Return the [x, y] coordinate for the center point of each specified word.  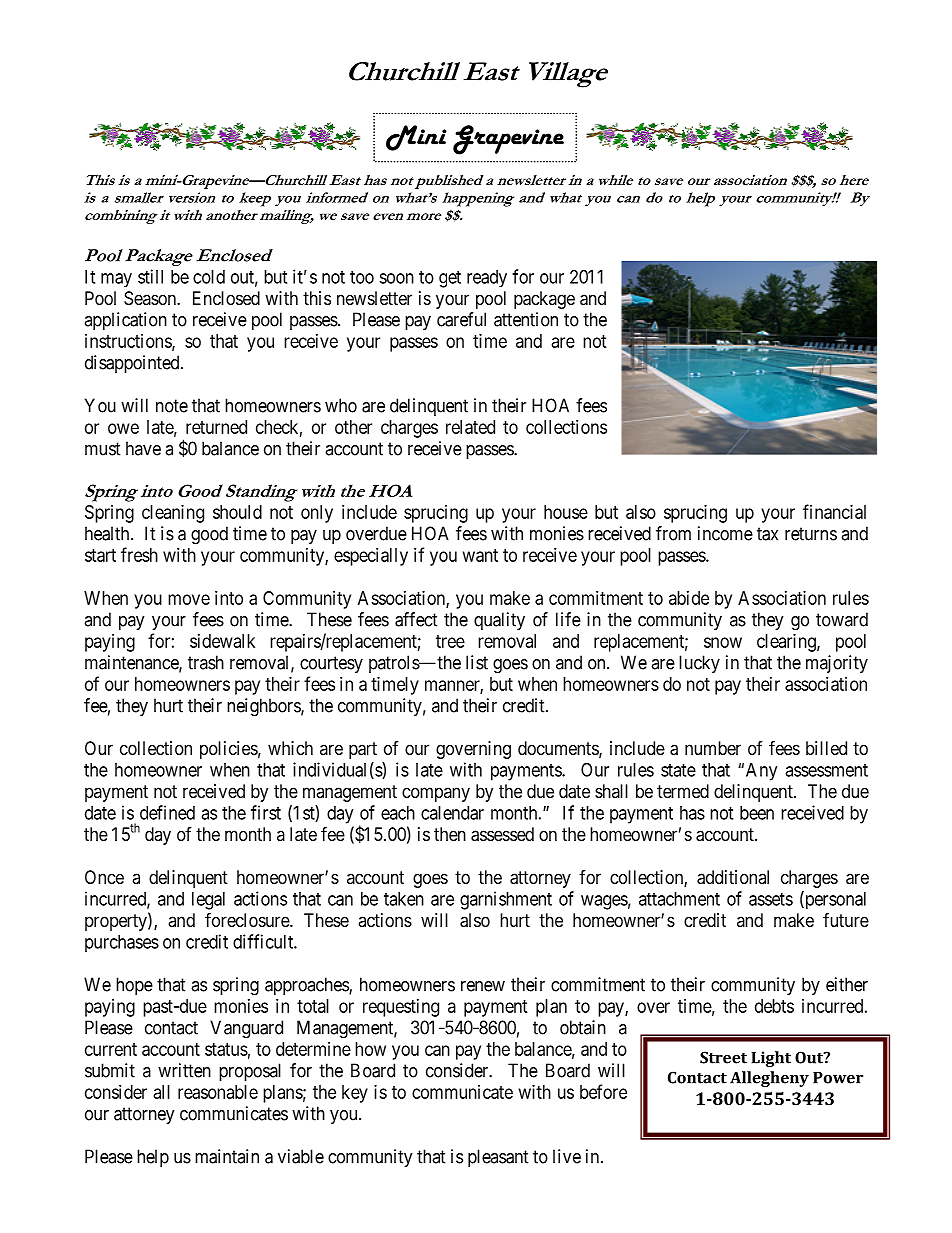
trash [206, 662]
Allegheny [769, 1079]
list [477, 662]
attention [526, 319]
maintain [227, 1156]
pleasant [498, 1158]
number [713, 748]
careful [461, 319]
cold [209, 277]
